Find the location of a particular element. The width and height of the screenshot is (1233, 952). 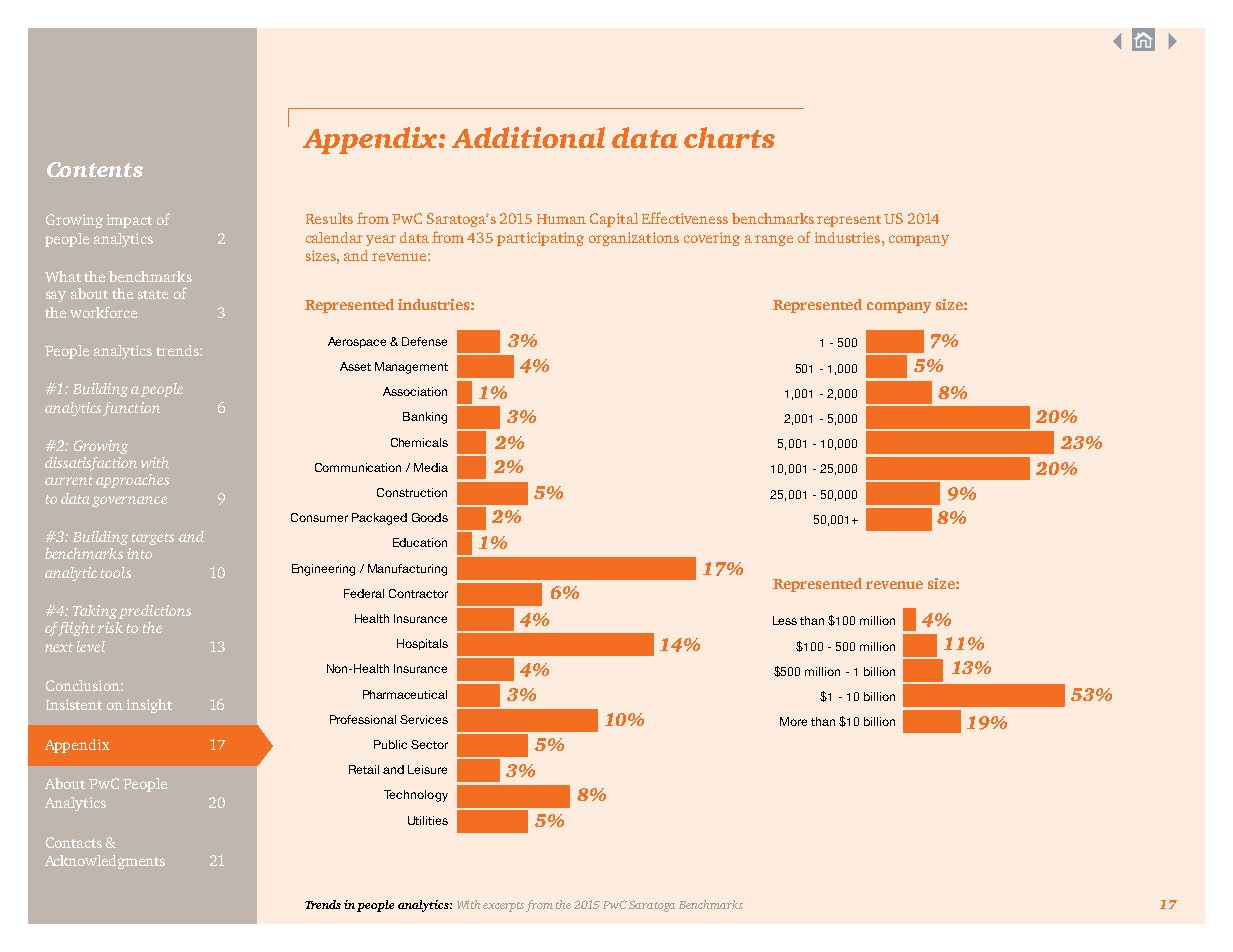

charts is located at coordinates (729, 137).
